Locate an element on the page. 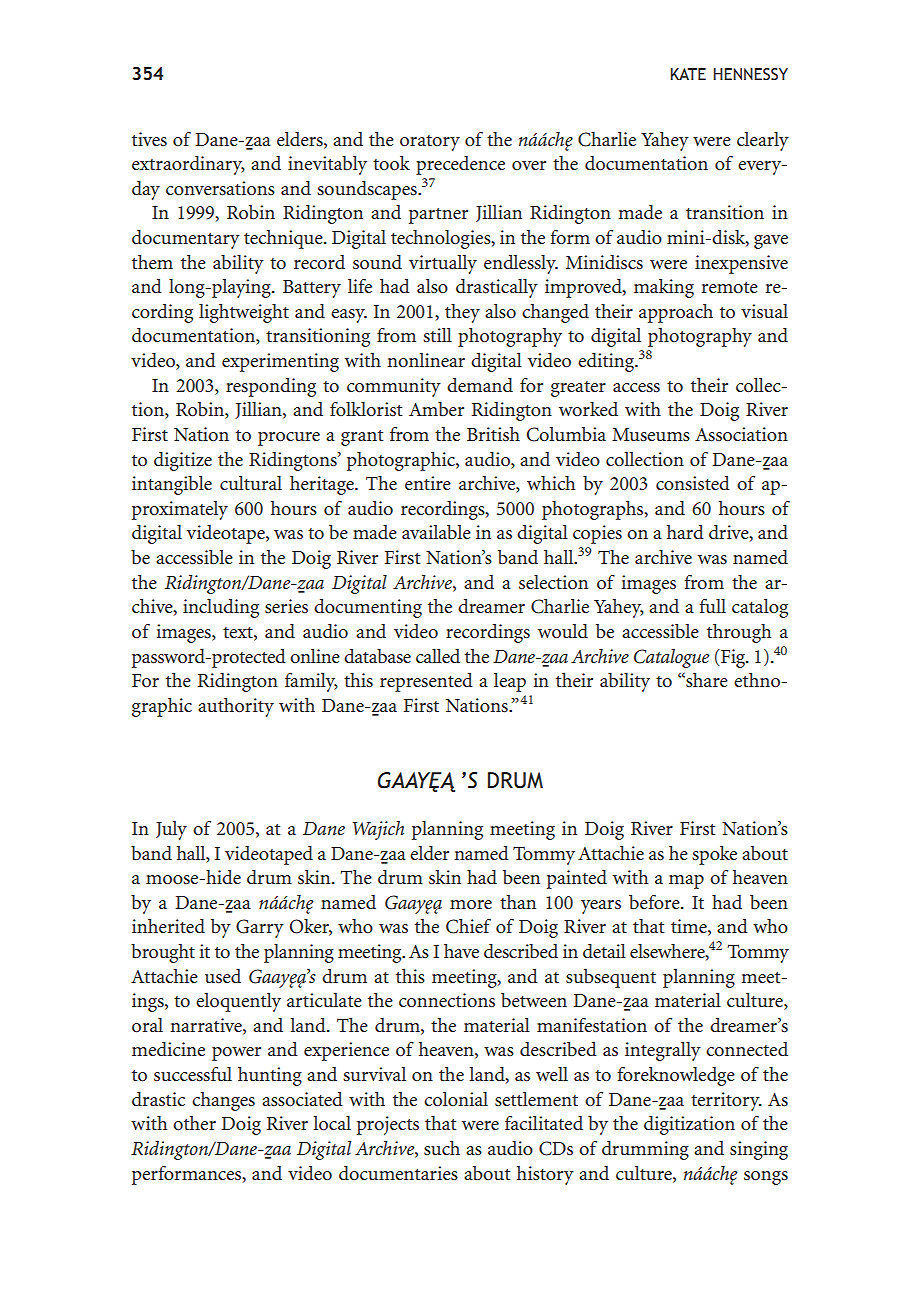 The image size is (921, 1316). KATE is located at coordinates (688, 74).
